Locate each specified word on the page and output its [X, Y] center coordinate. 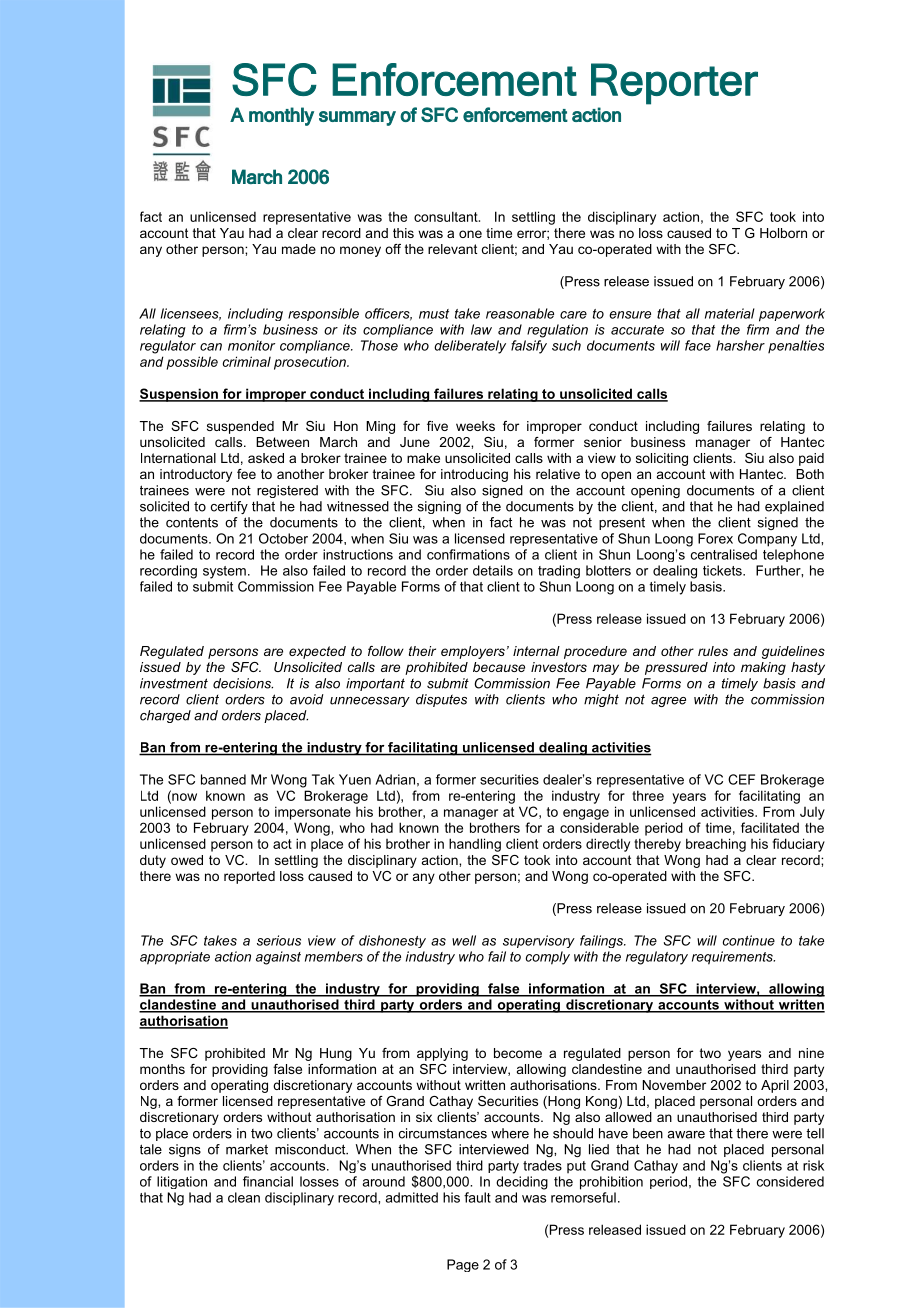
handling [475, 845]
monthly [281, 116]
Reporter [674, 84]
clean [244, 1197]
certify [229, 507]
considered [790, 1181]
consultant [447, 216]
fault [477, 1197]
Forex [715, 538]
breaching [716, 845]
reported [249, 877]
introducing [474, 475]
